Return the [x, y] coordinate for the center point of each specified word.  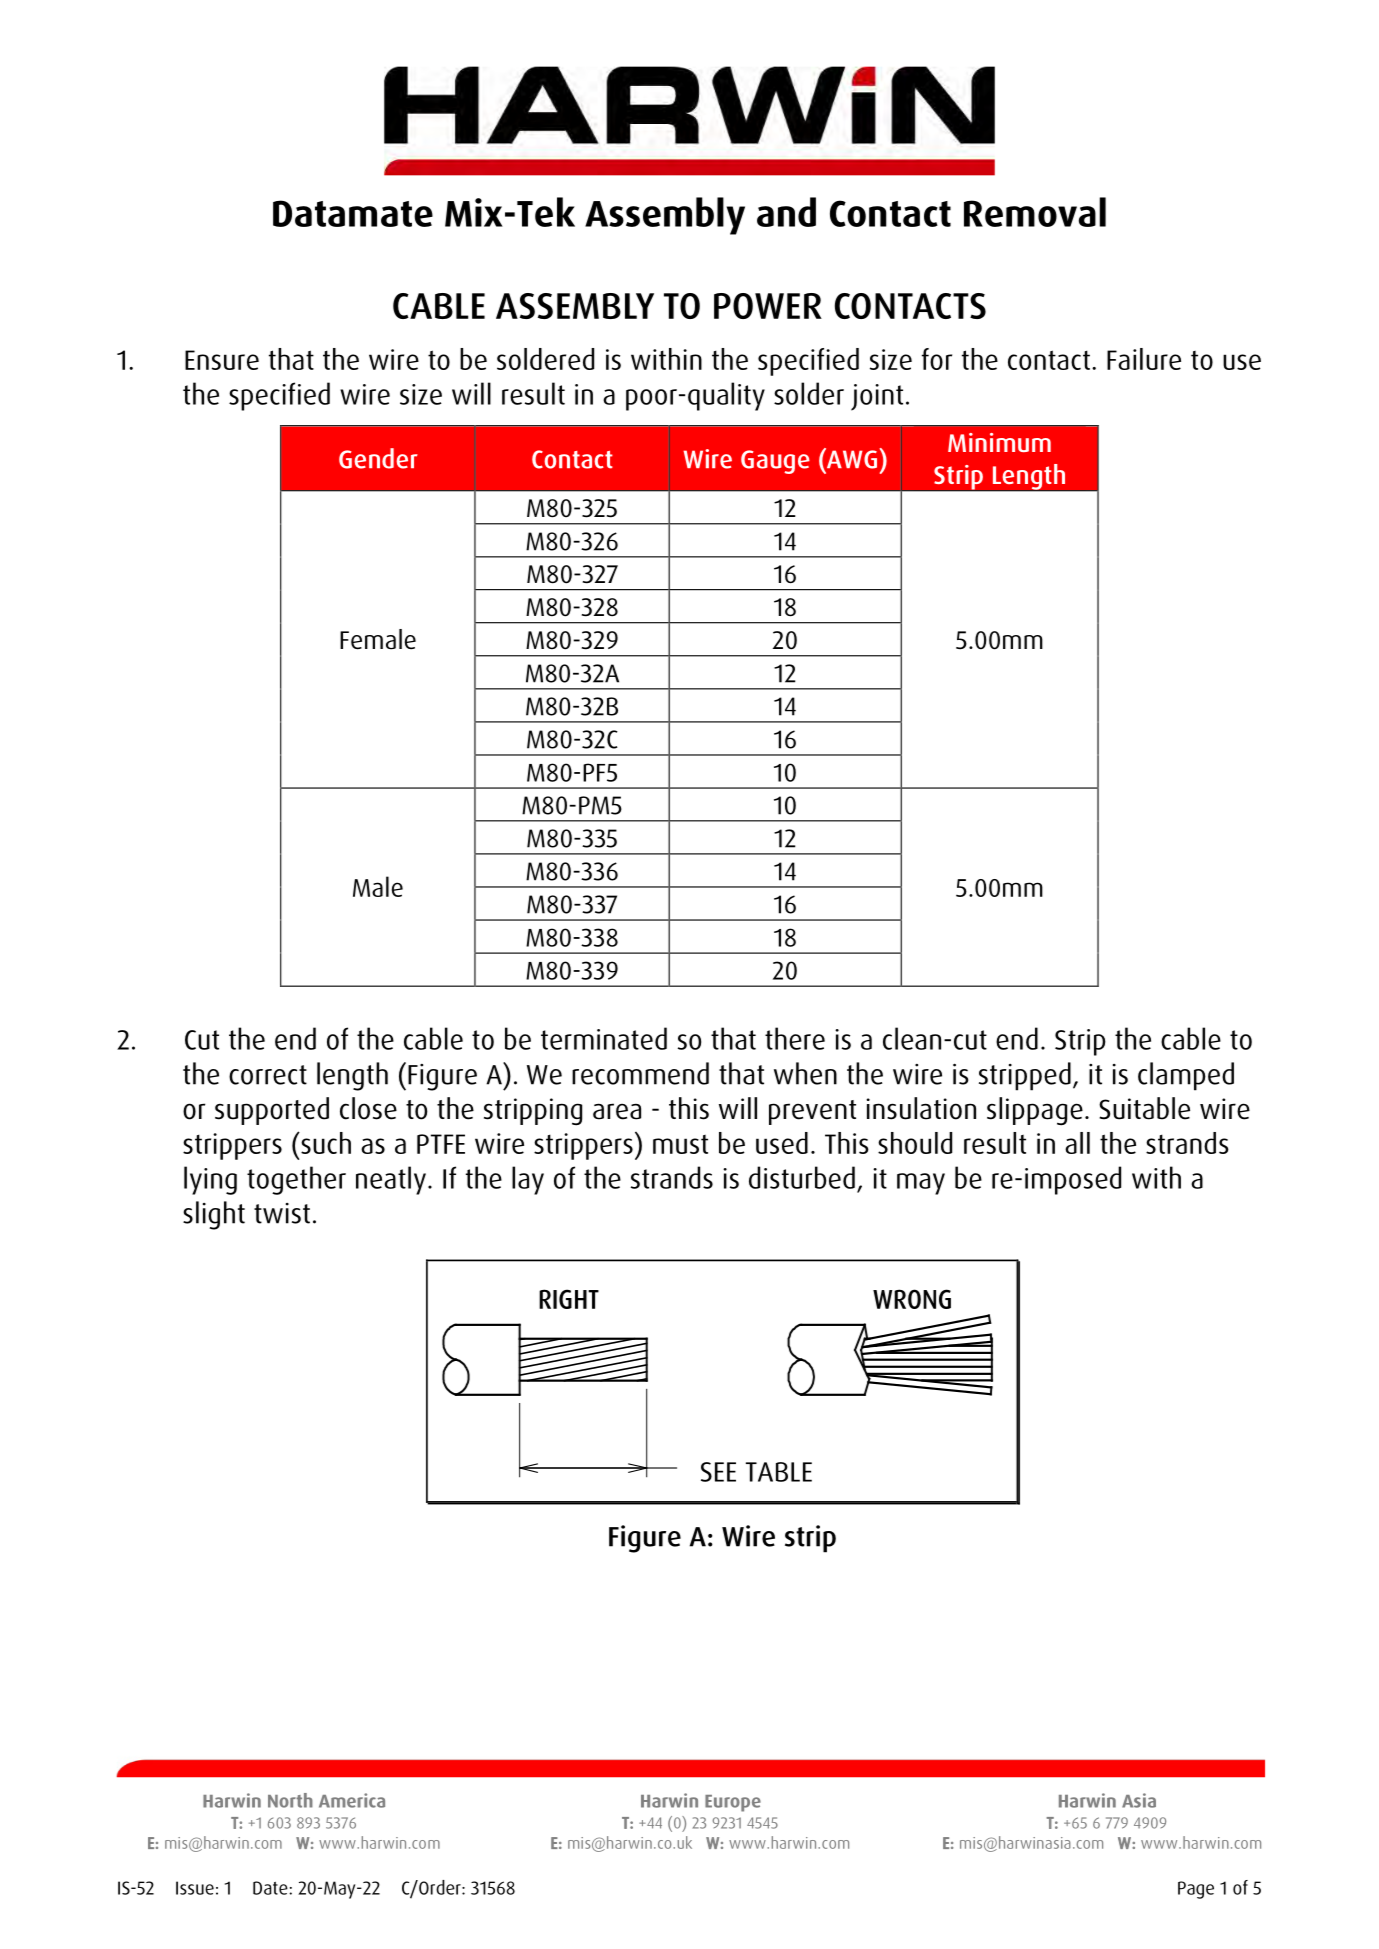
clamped [1186, 1076]
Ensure [222, 360]
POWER [768, 306]
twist [282, 1213]
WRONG [912, 1299]
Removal [1035, 212]
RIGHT [569, 1299]
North [290, 1800]
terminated [604, 1038]
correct [268, 1075]
